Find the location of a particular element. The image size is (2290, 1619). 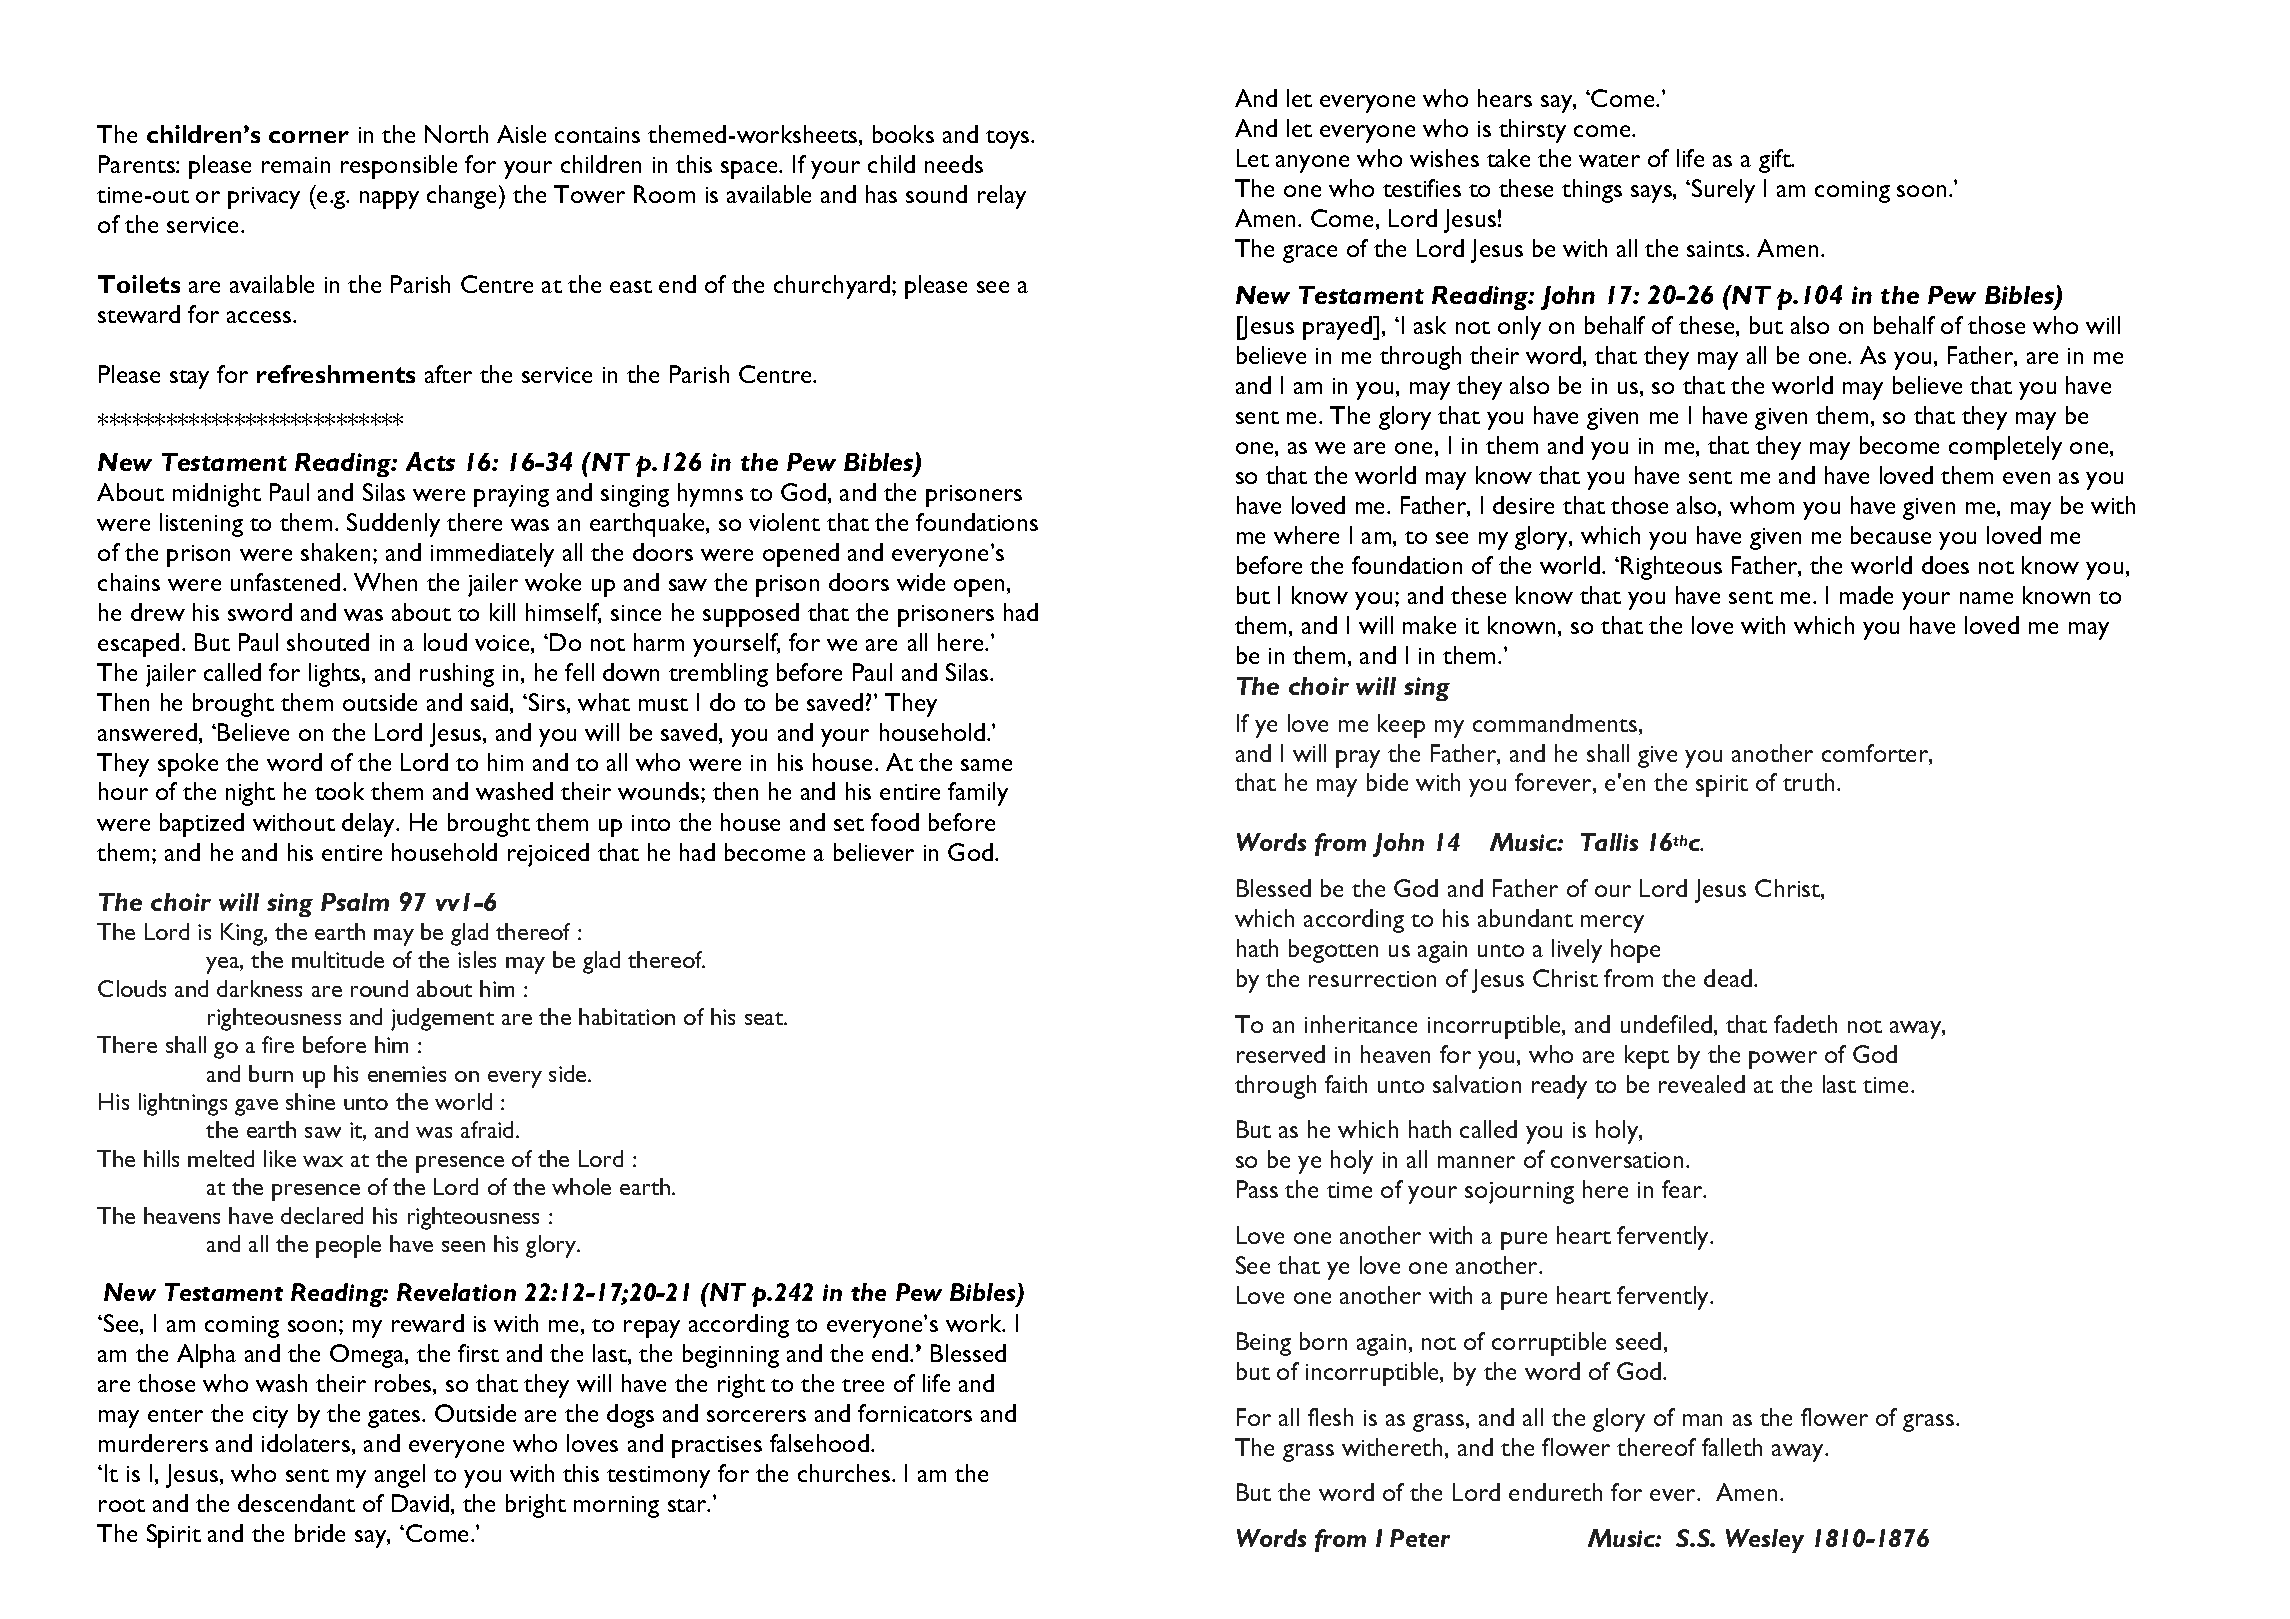

corner is located at coordinates (309, 137).
